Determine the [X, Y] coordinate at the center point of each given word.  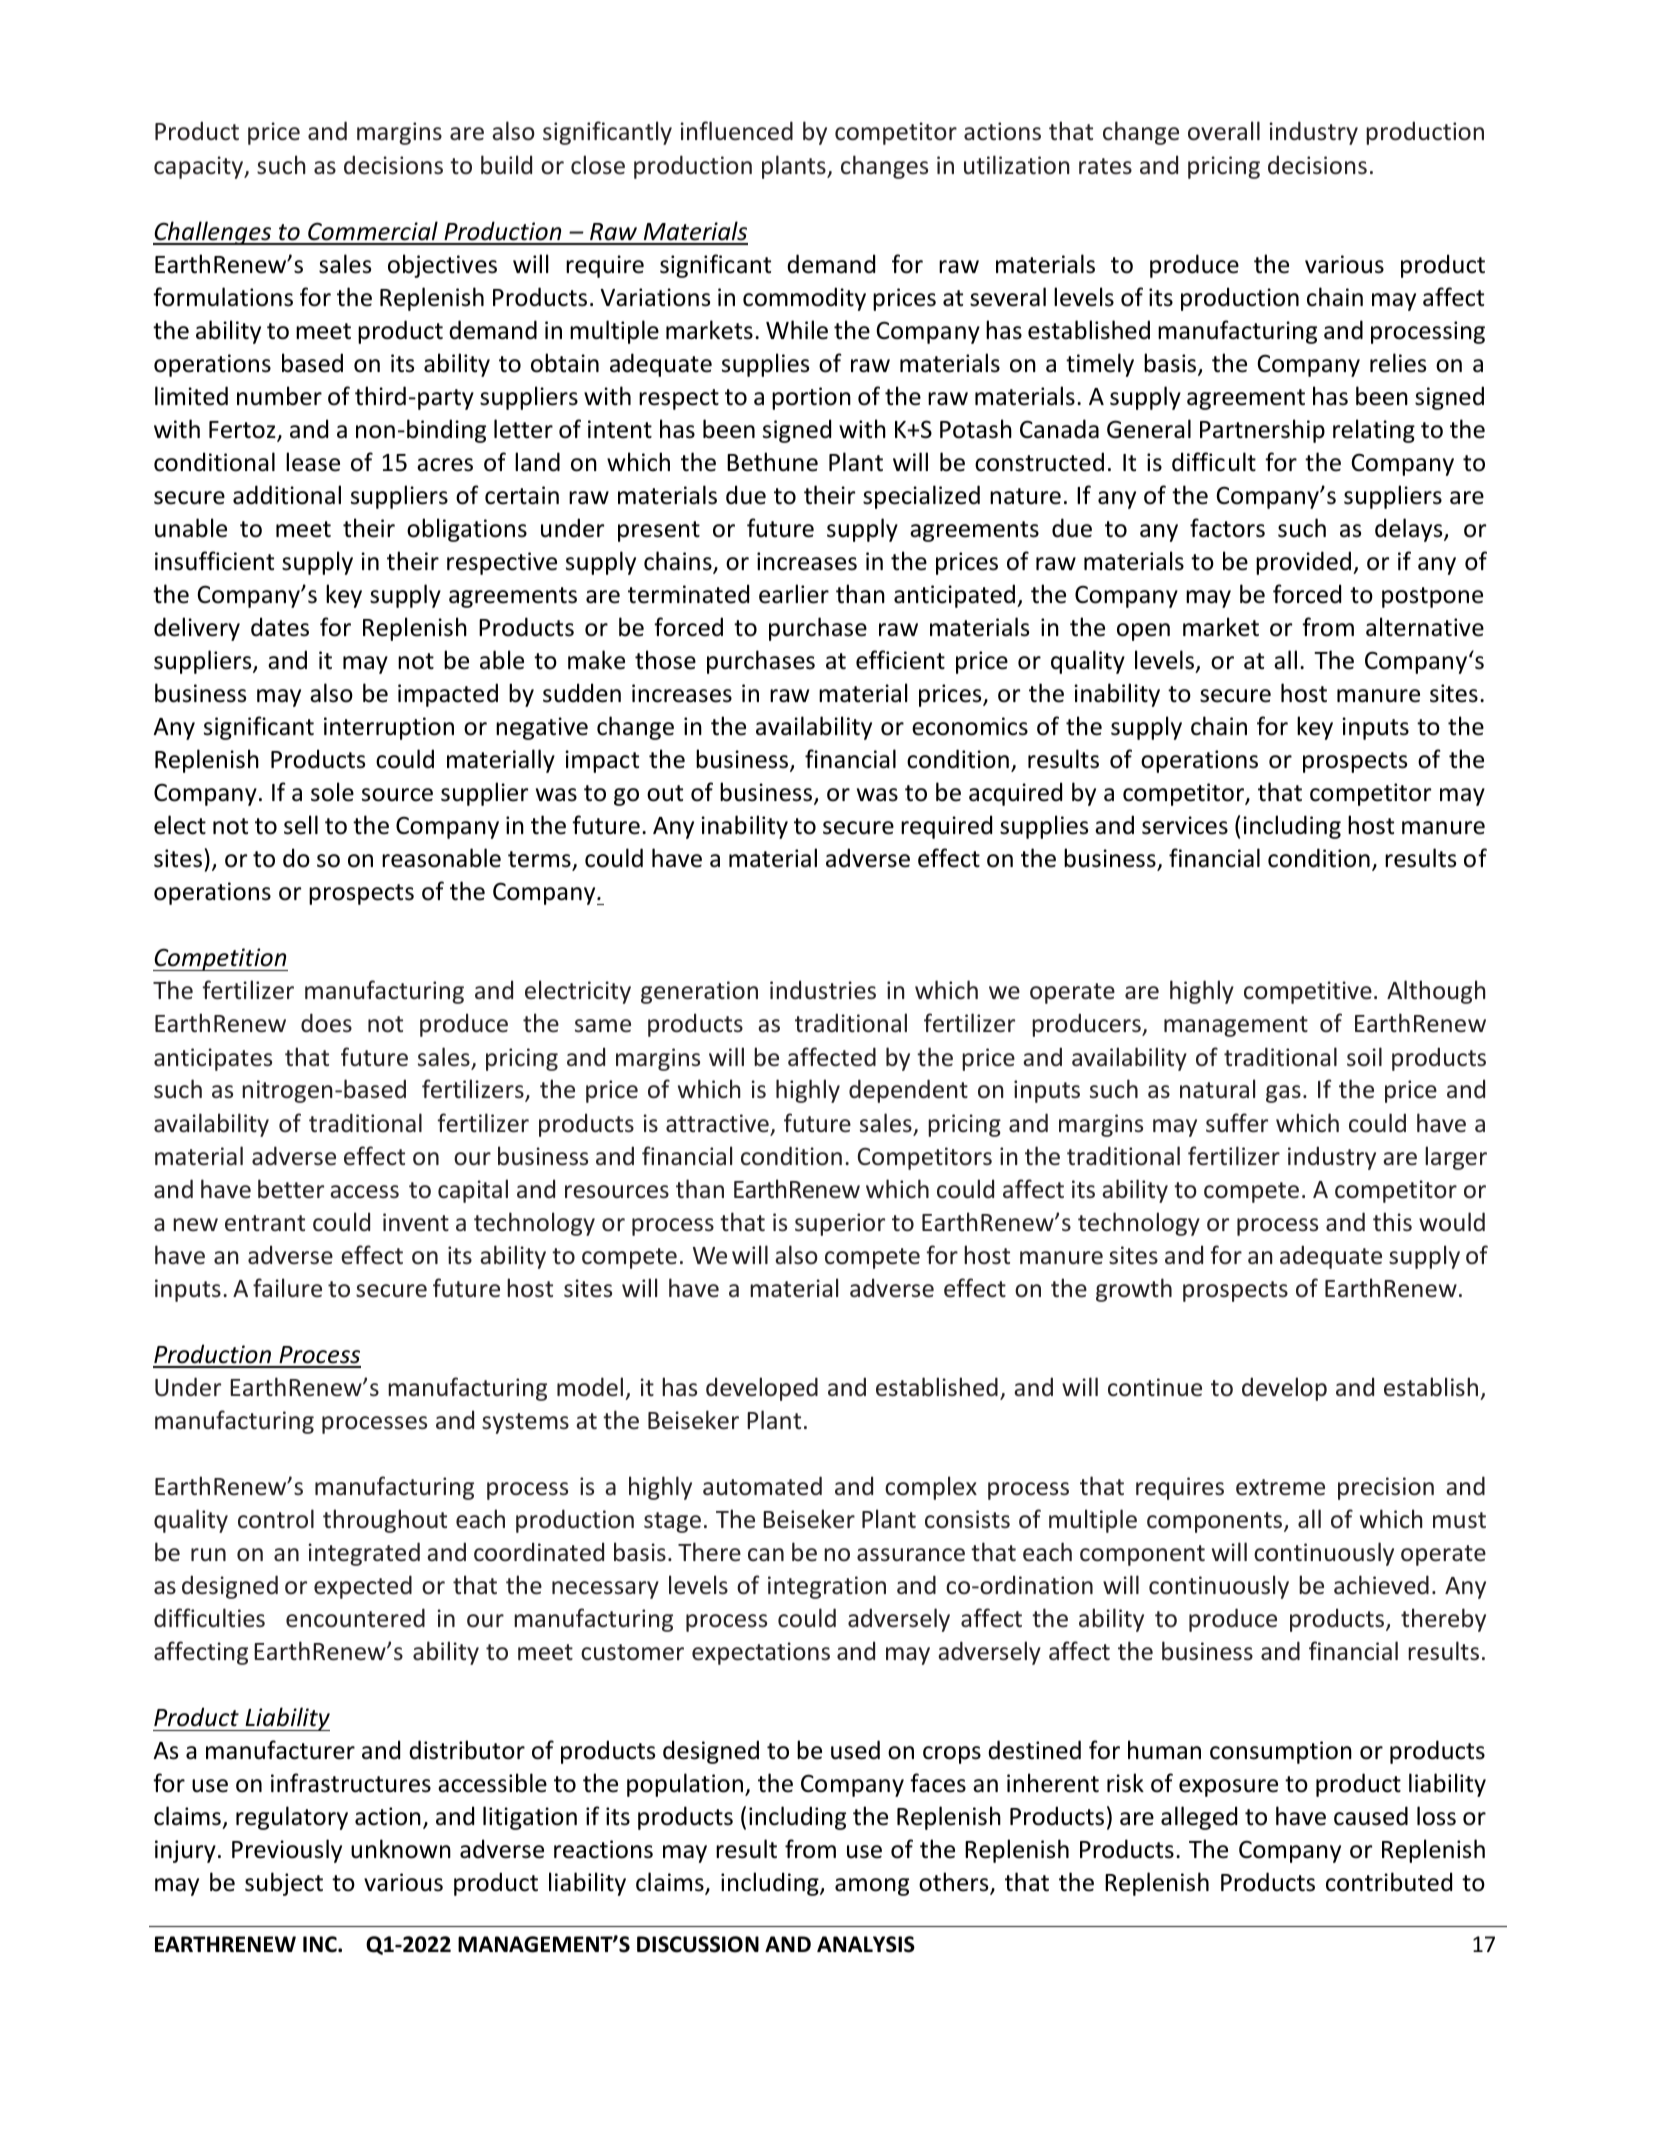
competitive [1308, 992]
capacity [200, 167]
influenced [737, 131]
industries [823, 990]
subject [284, 1884]
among [872, 1887]
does [326, 1023]
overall [1224, 131]
